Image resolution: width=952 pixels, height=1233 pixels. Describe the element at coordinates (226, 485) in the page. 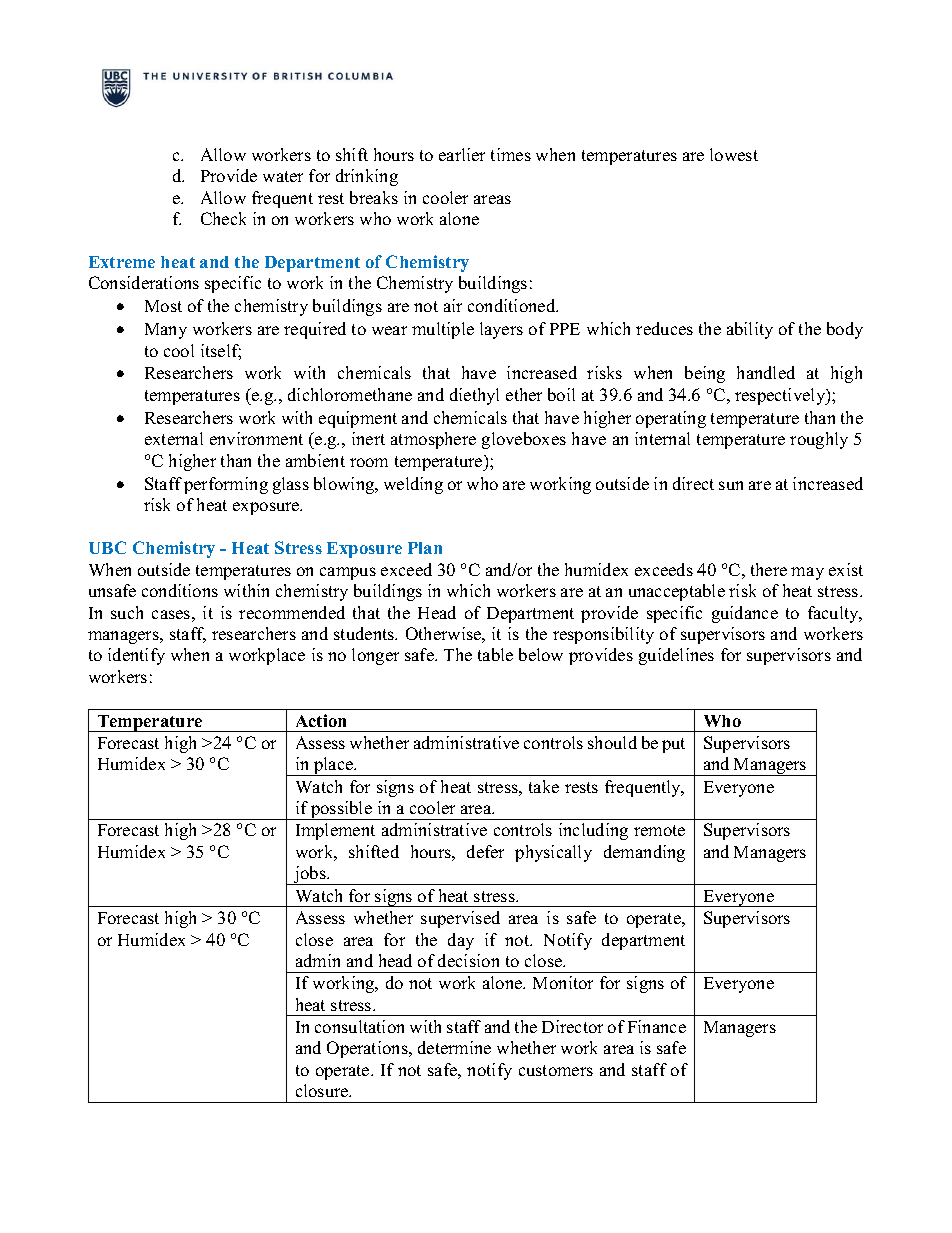

I see `performing` at that location.
